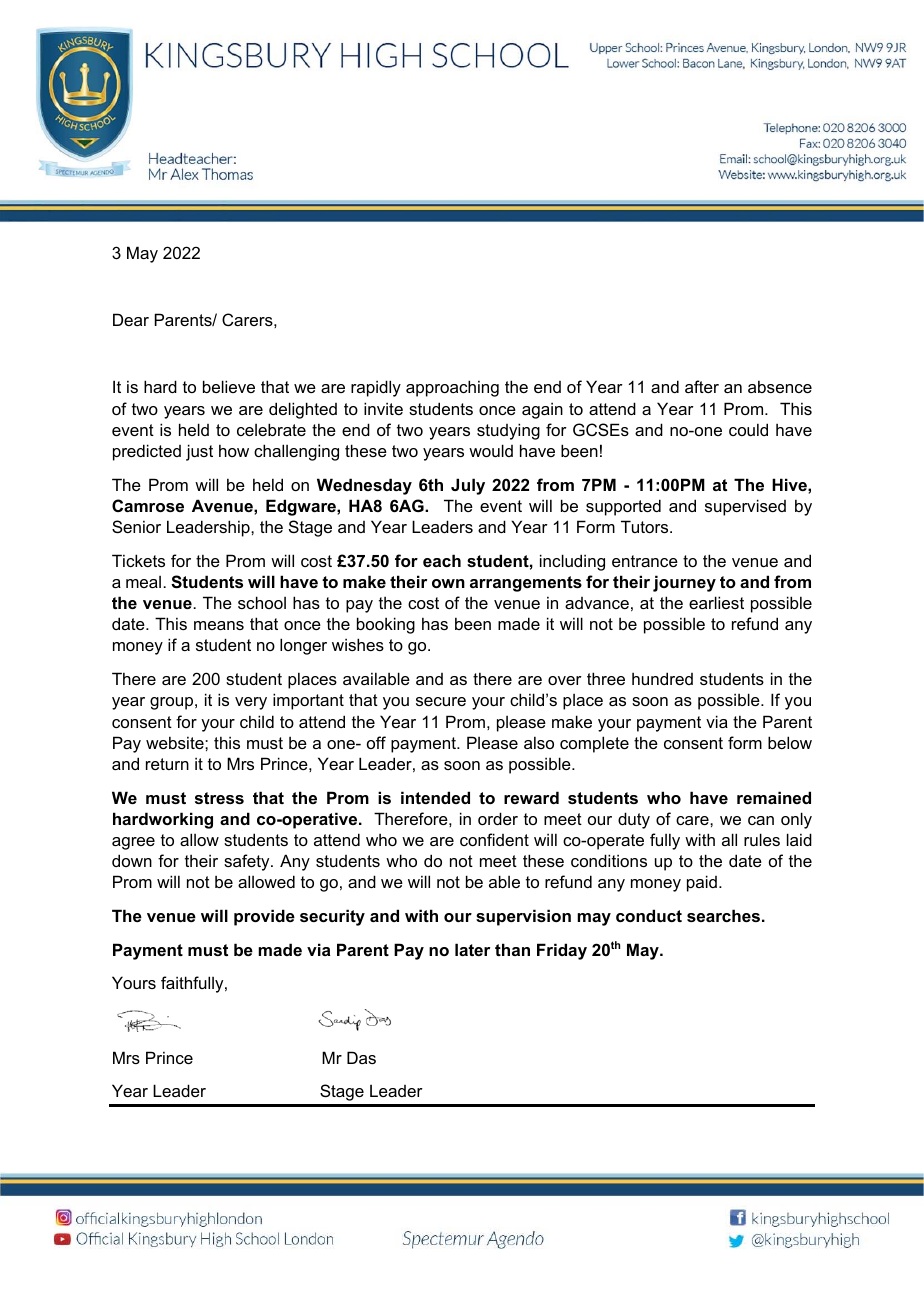 The width and height of the document is (924, 1308). Describe the element at coordinates (229, 386) in the document. I see `believe` at that location.
